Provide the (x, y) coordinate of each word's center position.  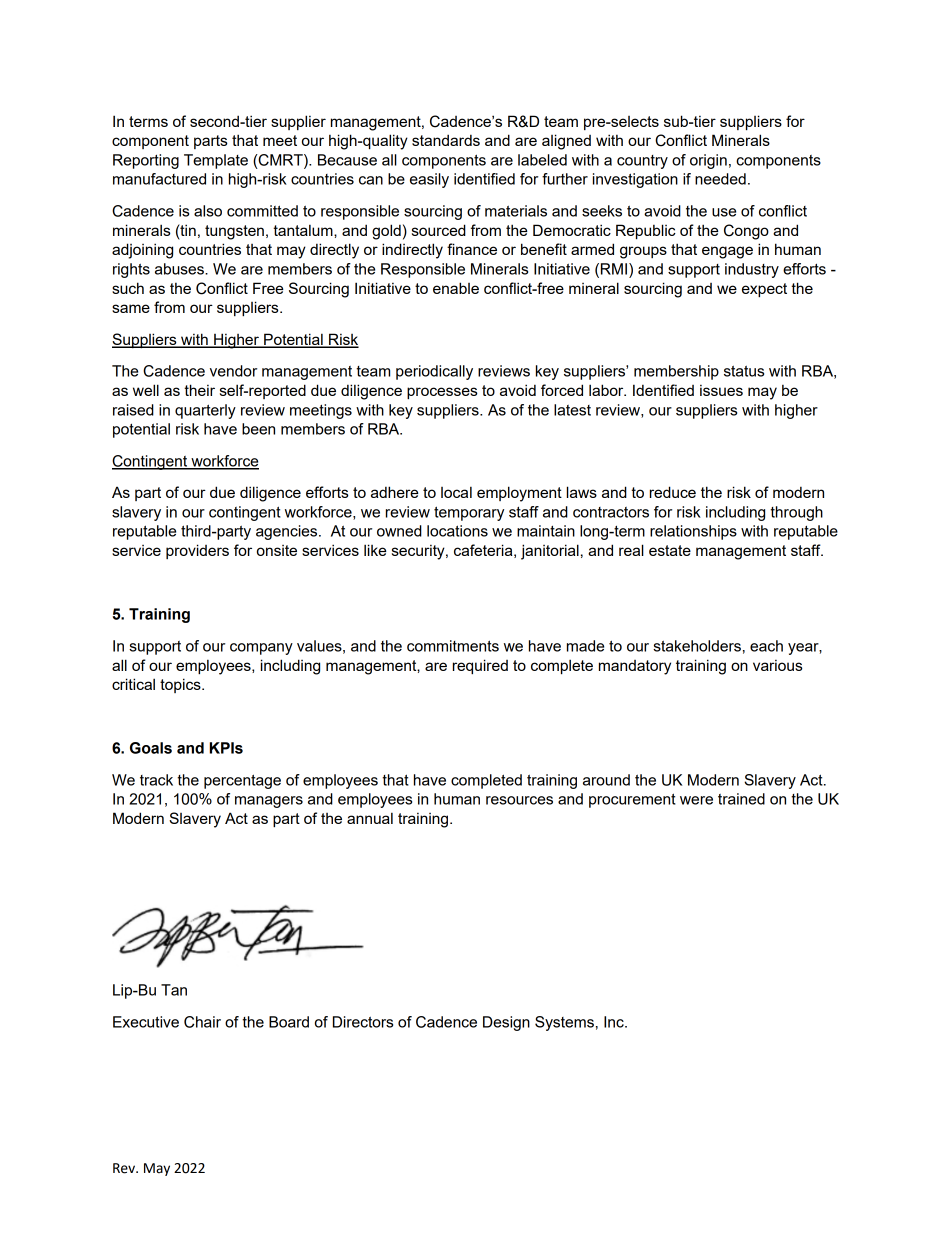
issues (721, 390)
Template (216, 161)
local (456, 492)
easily (429, 180)
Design (506, 1023)
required (480, 666)
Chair (202, 1022)
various (778, 665)
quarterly (205, 411)
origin (708, 161)
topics (181, 685)
